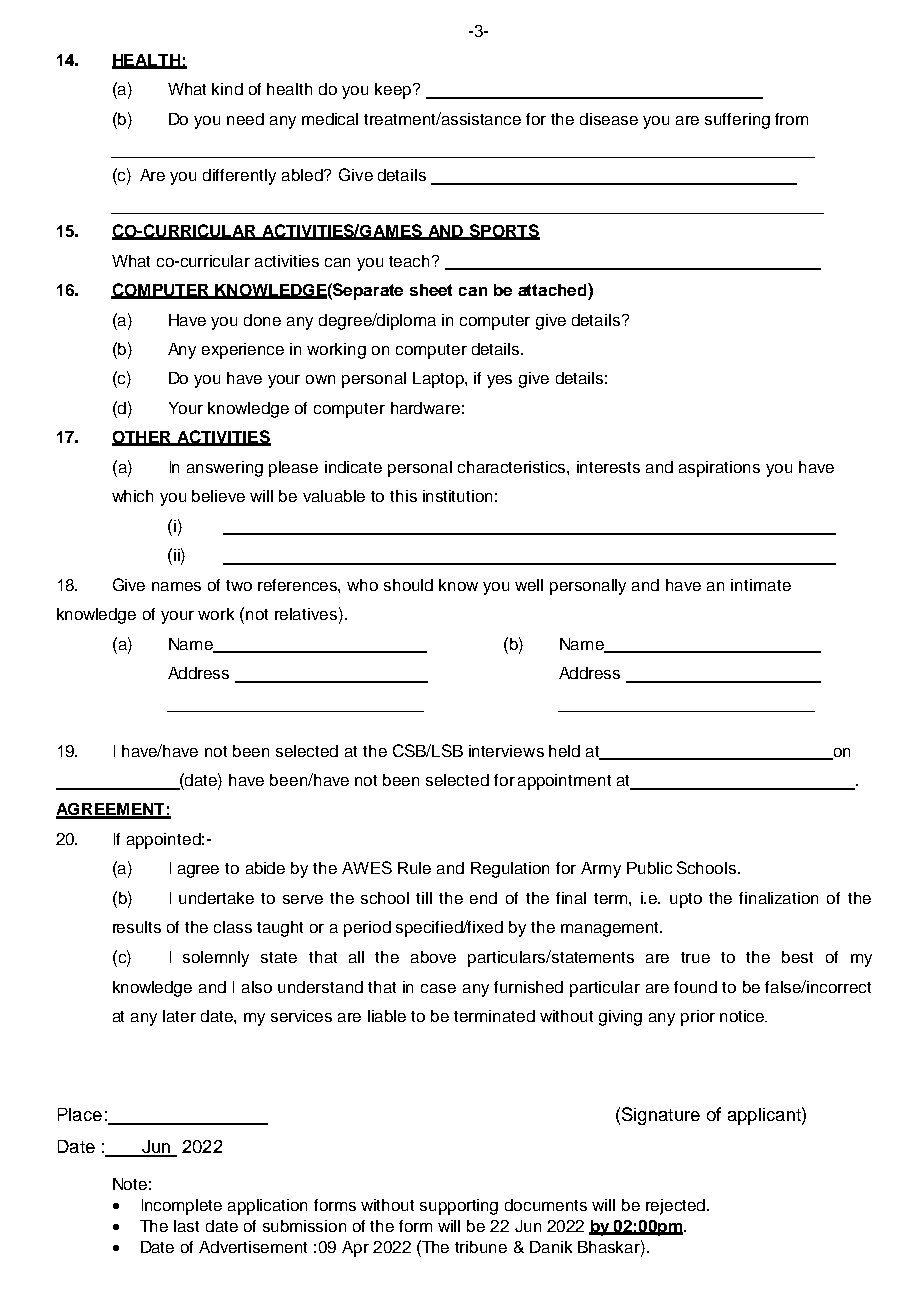 This document has height=1307, width=924. Describe the element at coordinates (239, 585) in the document. I see `two` at that location.
